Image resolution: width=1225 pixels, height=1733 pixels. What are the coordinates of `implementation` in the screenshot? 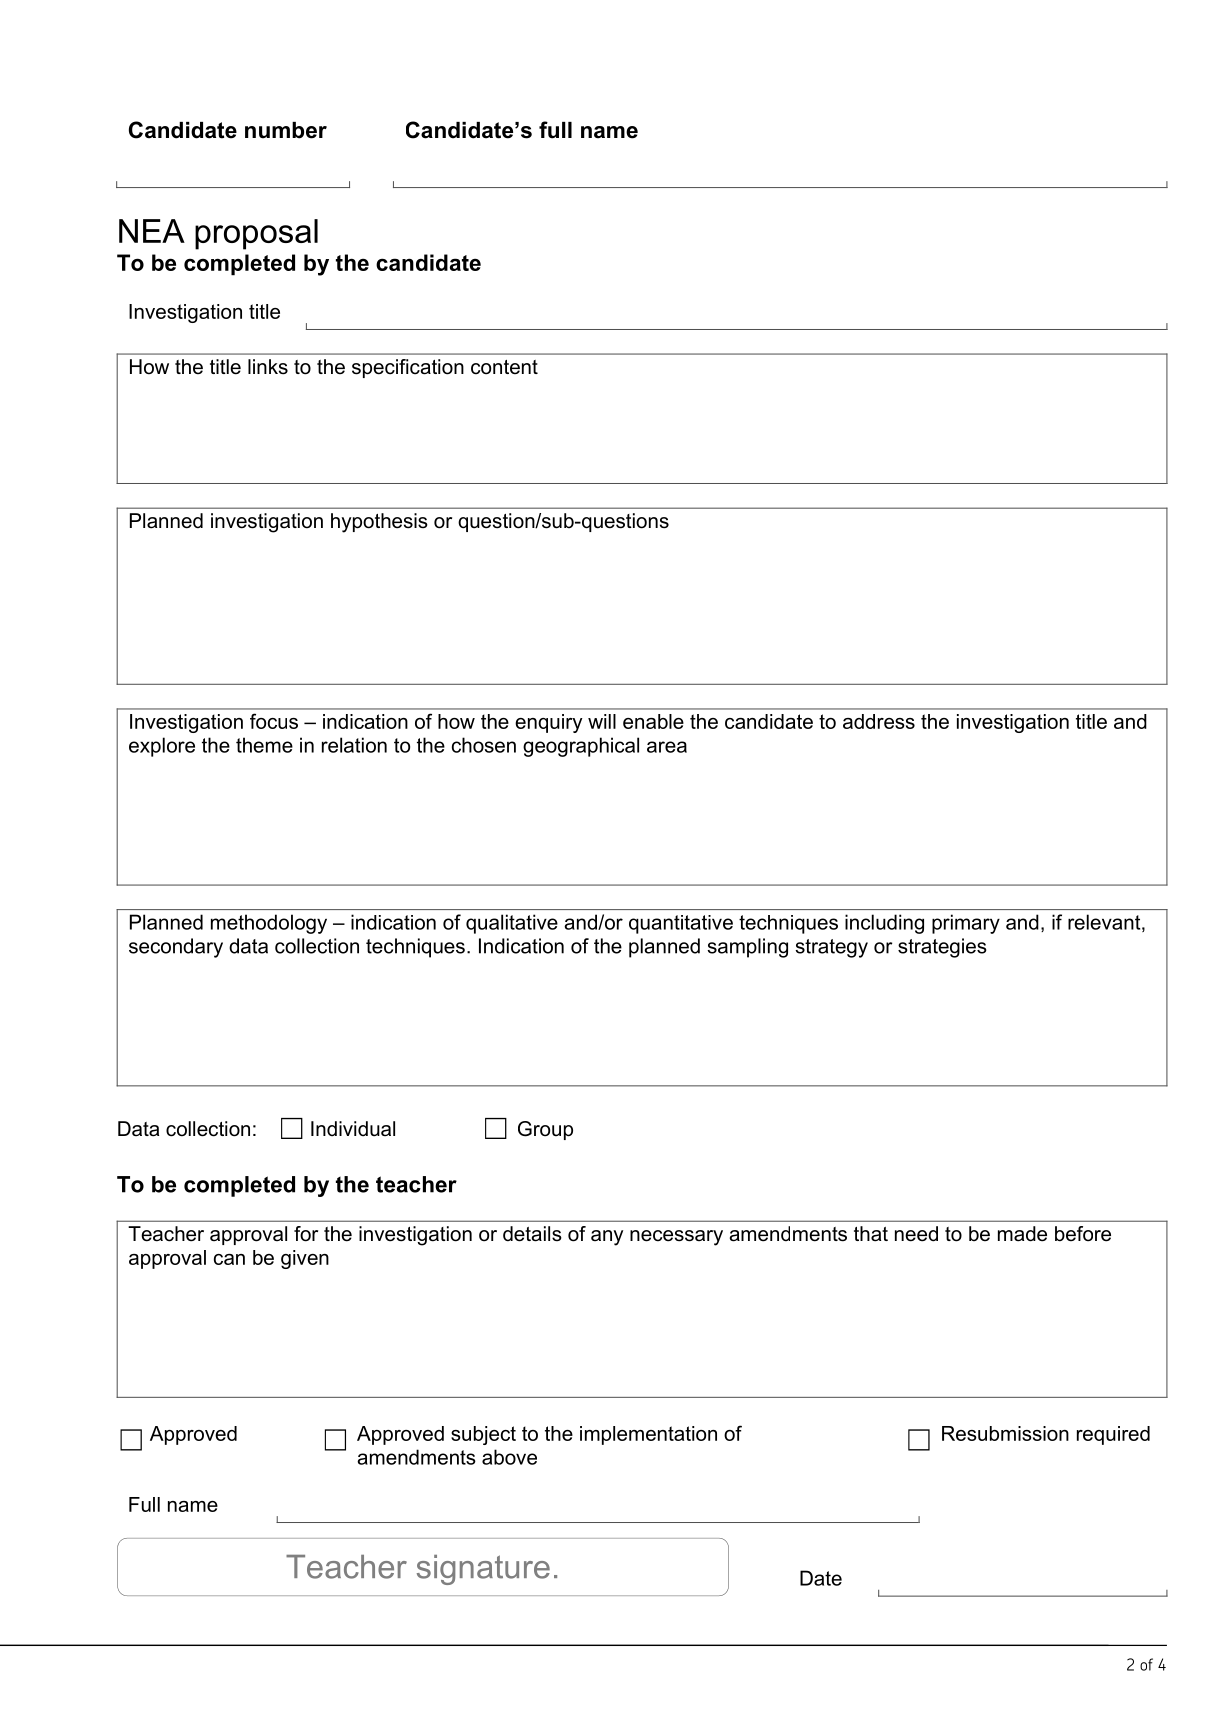 It's located at (648, 1435).
